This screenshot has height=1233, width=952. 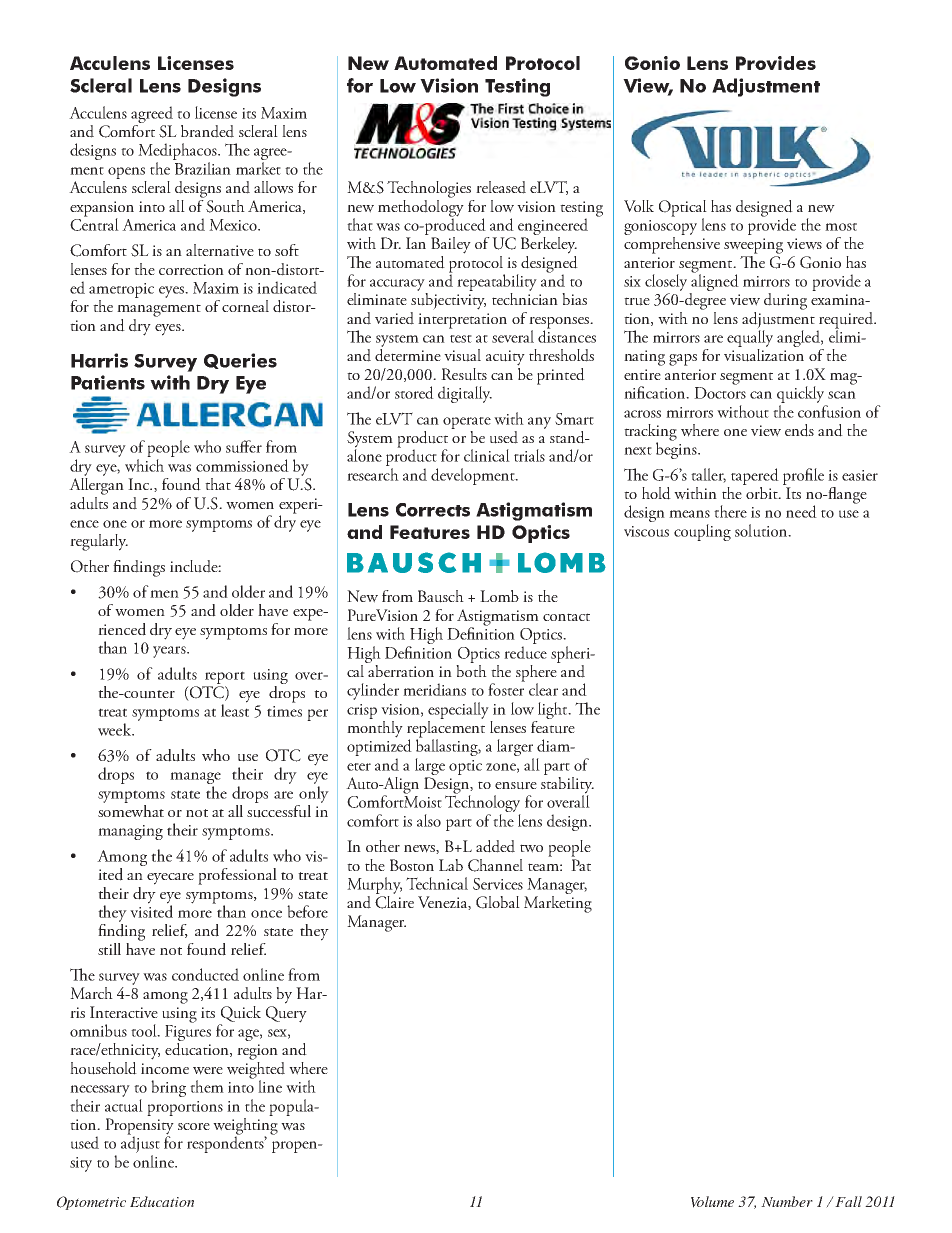 I want to click on score, so click(x=194, y=1126).
